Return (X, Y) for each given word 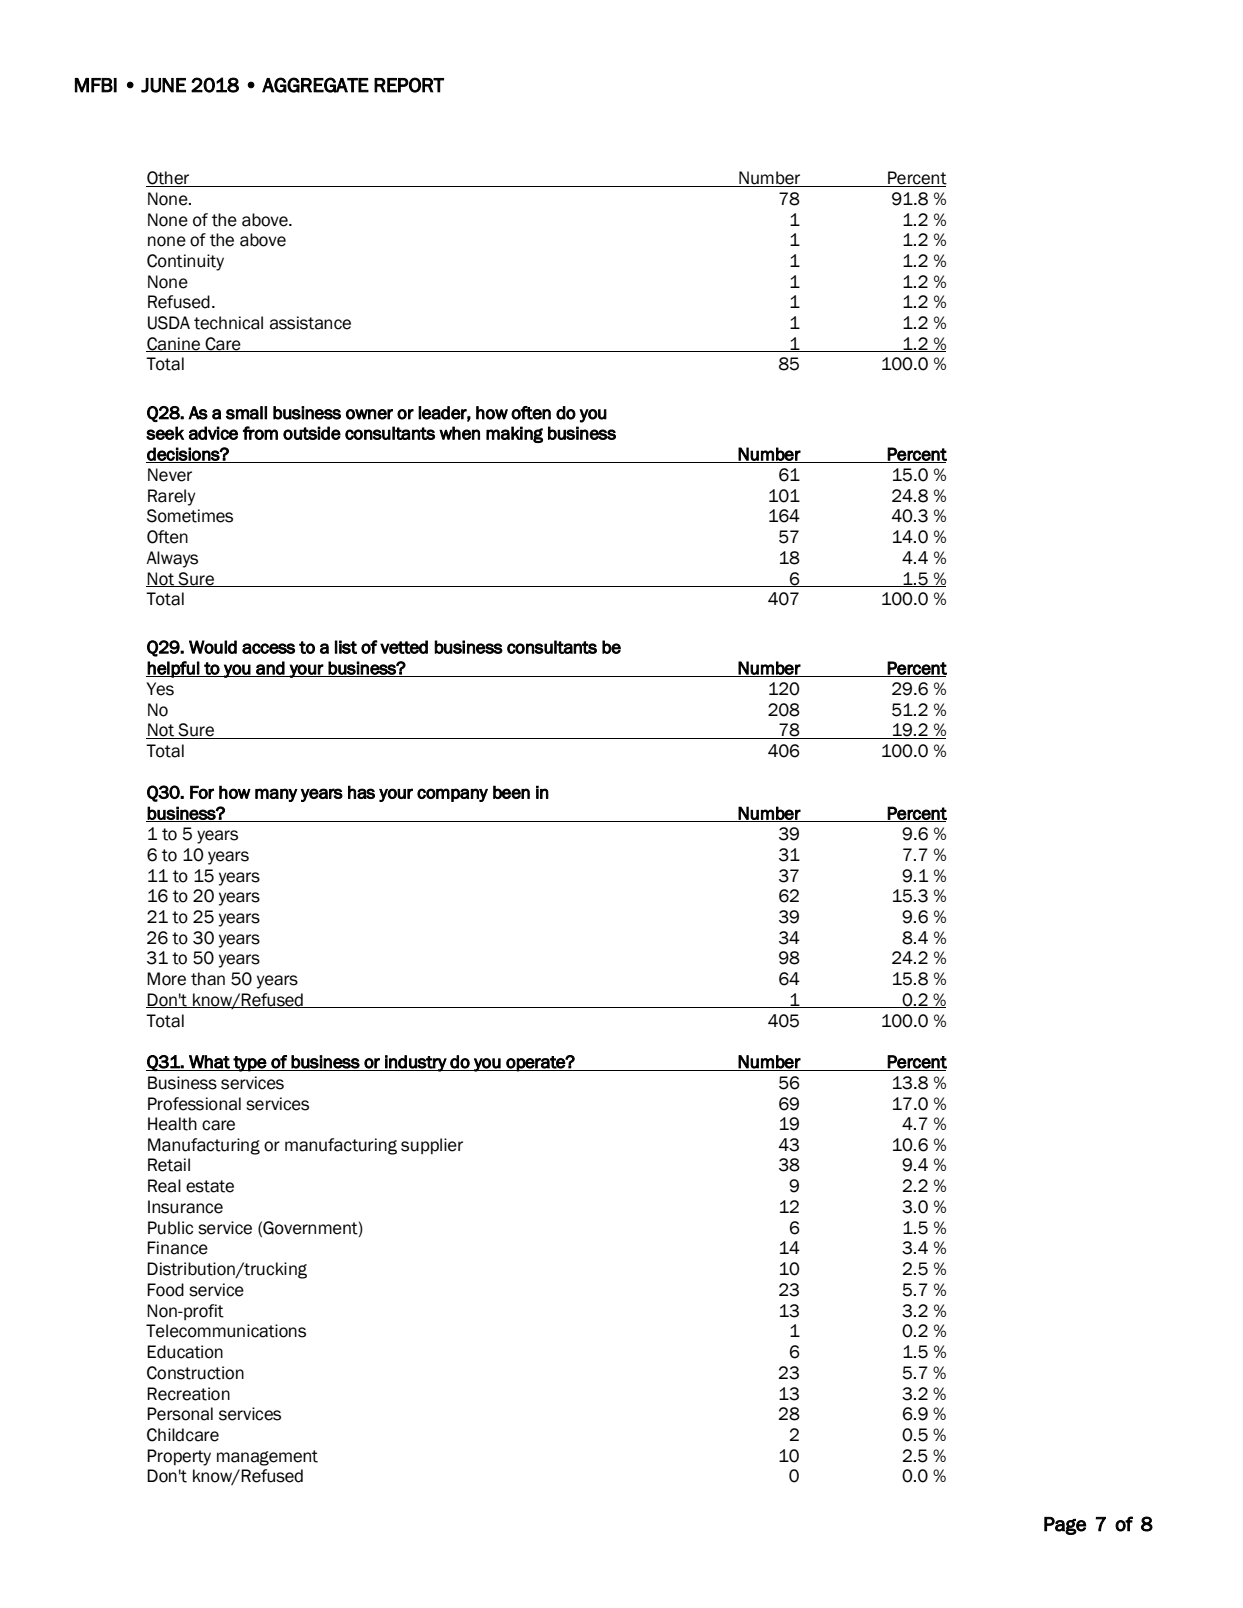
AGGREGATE (315, 85)
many (276, 795)
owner (369, 414)
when (459, 433)
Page (1065, 1526)
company (452, 795)
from (260, 433)
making (514, 434)
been (511, 792)
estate (210, 1186)
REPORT (409, 85)
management (267, 1458)
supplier (432, 1146)
